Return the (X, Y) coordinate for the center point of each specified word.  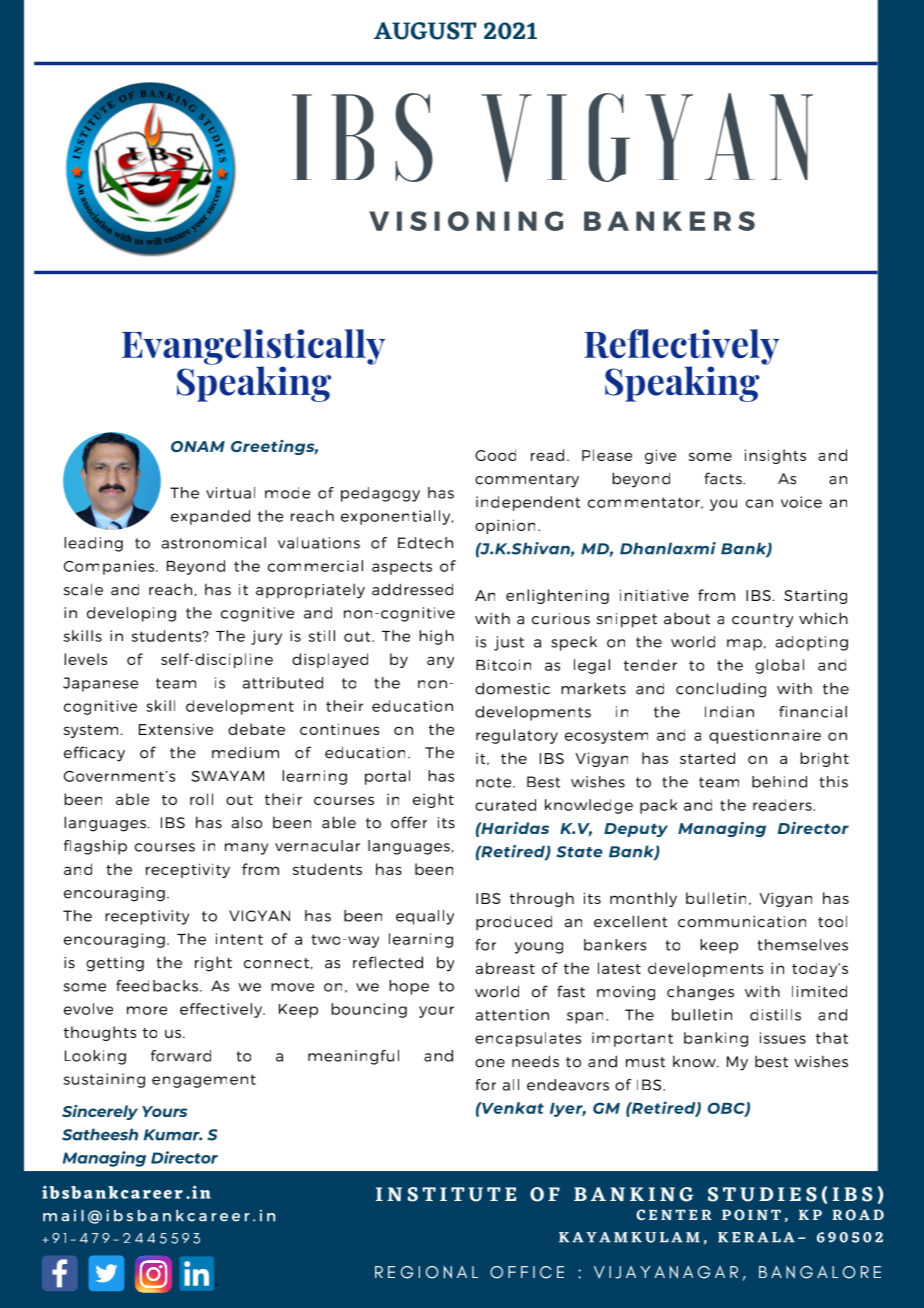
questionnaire (765, 736)
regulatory (517, 736)
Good (495, 455)
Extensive (176, 729)
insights (775, 456)
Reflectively (681, 348)
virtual (230, 493)
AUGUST (425, 31)
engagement (204, 1081)
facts (724, 478)
